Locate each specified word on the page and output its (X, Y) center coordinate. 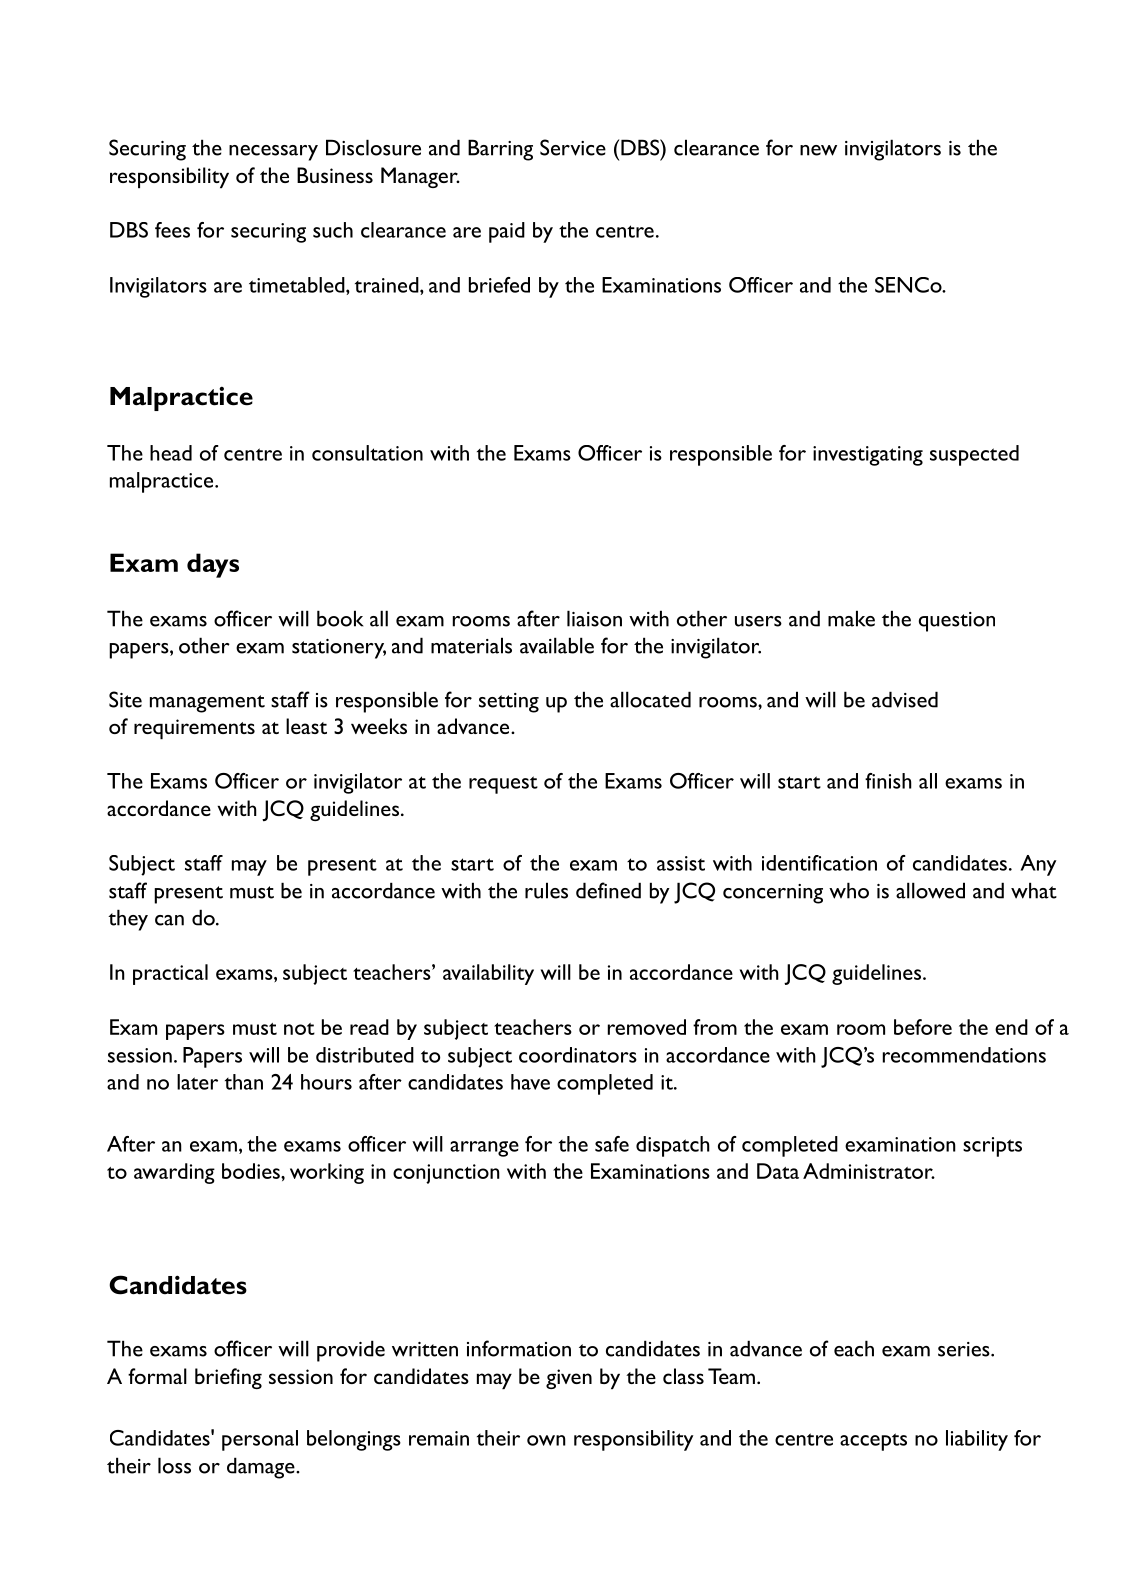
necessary (273, 153)
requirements (194, 729)
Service (573, 147)
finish (888, 781)
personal (260, 1440)
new (818, 150)
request (503, 785)
